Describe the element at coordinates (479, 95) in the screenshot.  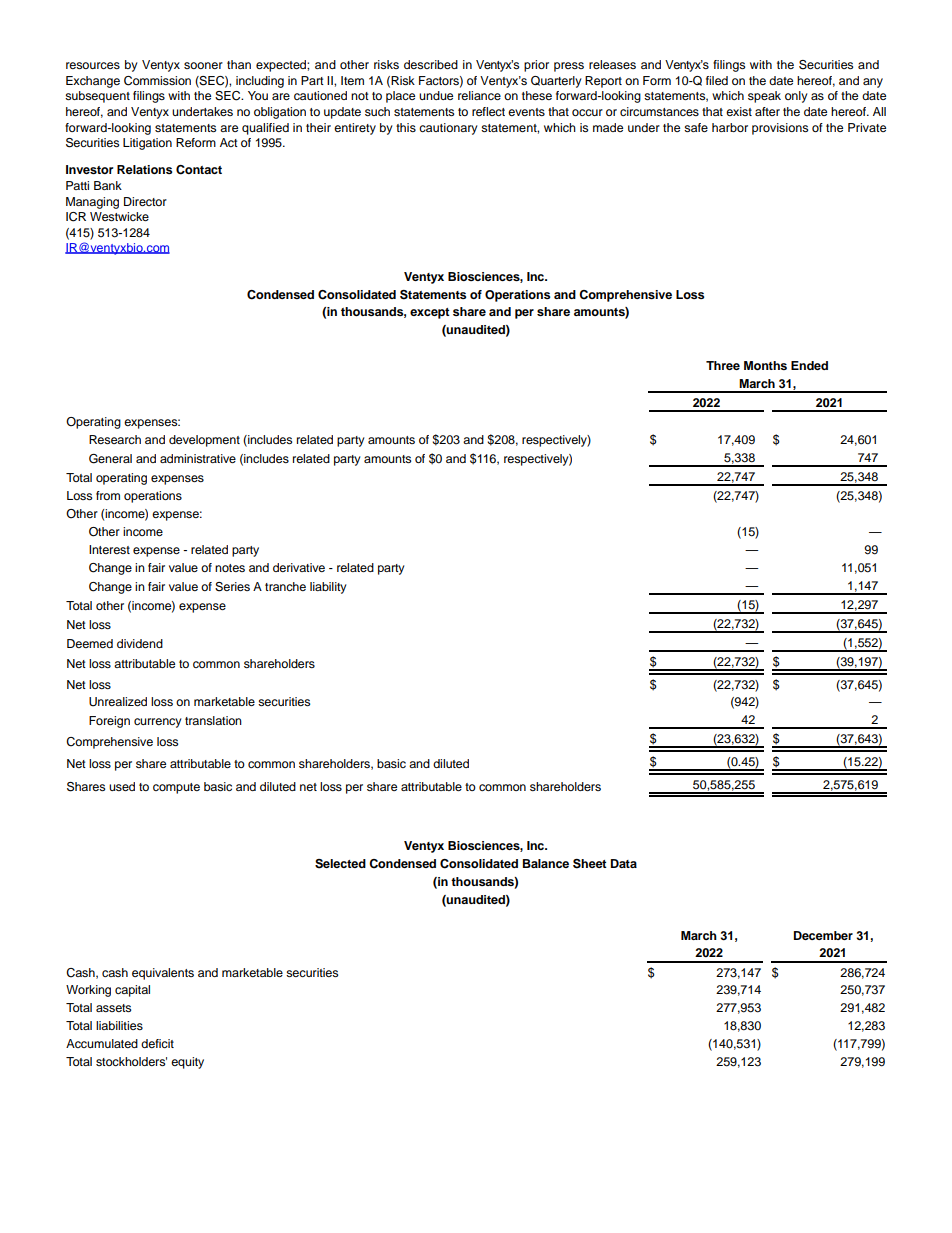
I see `reliance` at that location.
